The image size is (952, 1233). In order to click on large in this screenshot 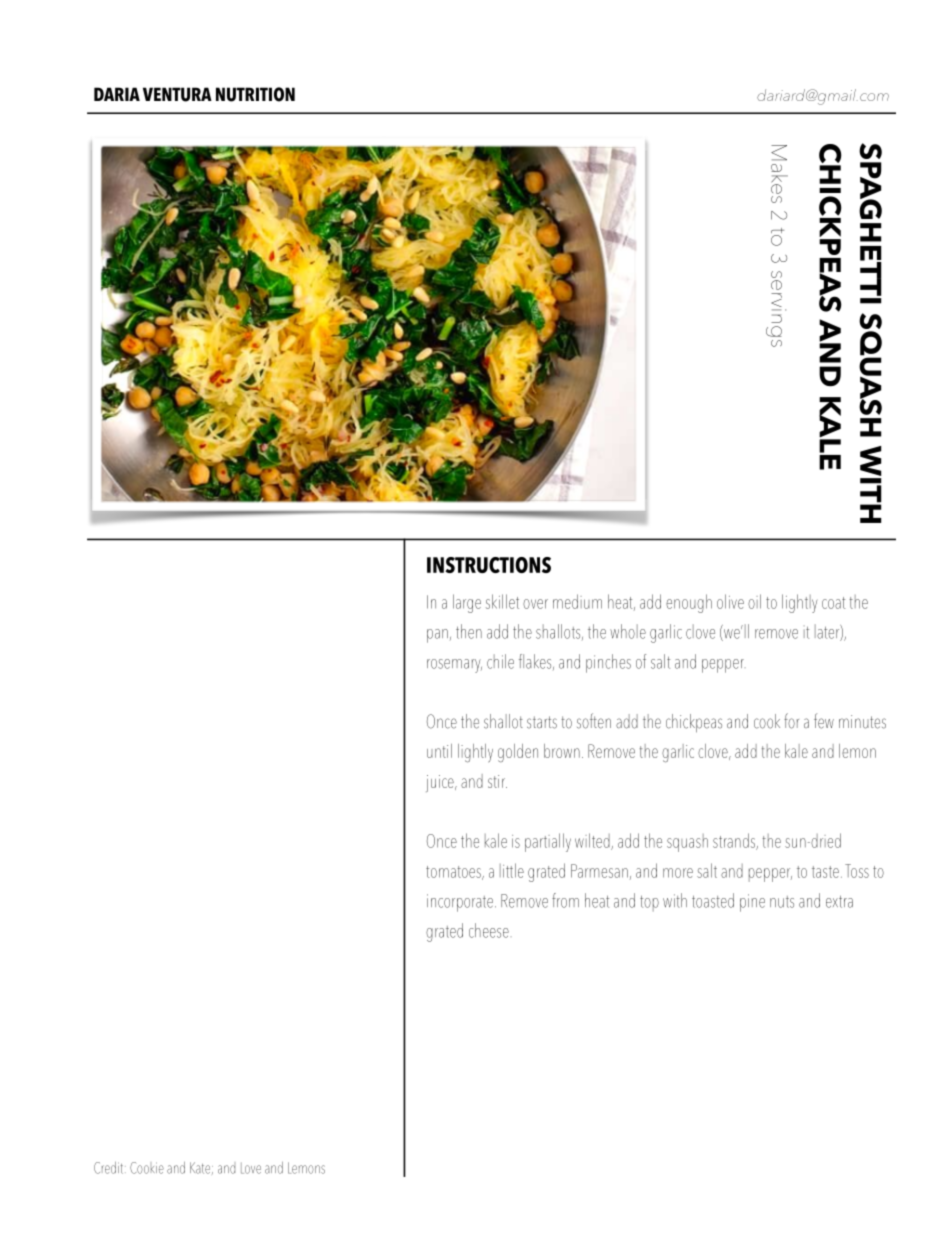, I will do `click(467, 603)`.
